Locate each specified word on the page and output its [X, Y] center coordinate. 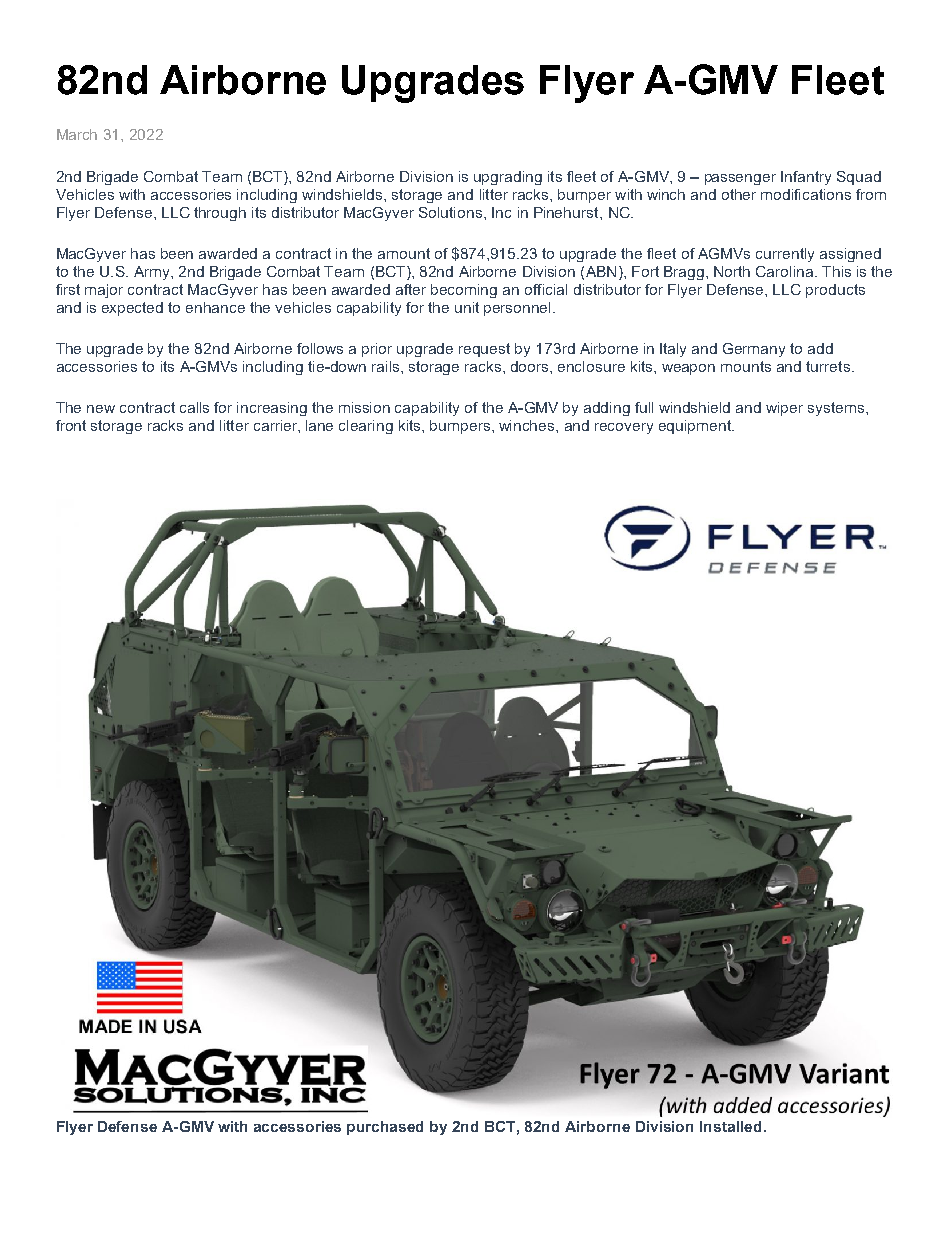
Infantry [806, 178]
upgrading [508, 178]
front [71, 425]
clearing [366, 427]
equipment [696, 427]
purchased [385, 1128]
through [220, 214]
